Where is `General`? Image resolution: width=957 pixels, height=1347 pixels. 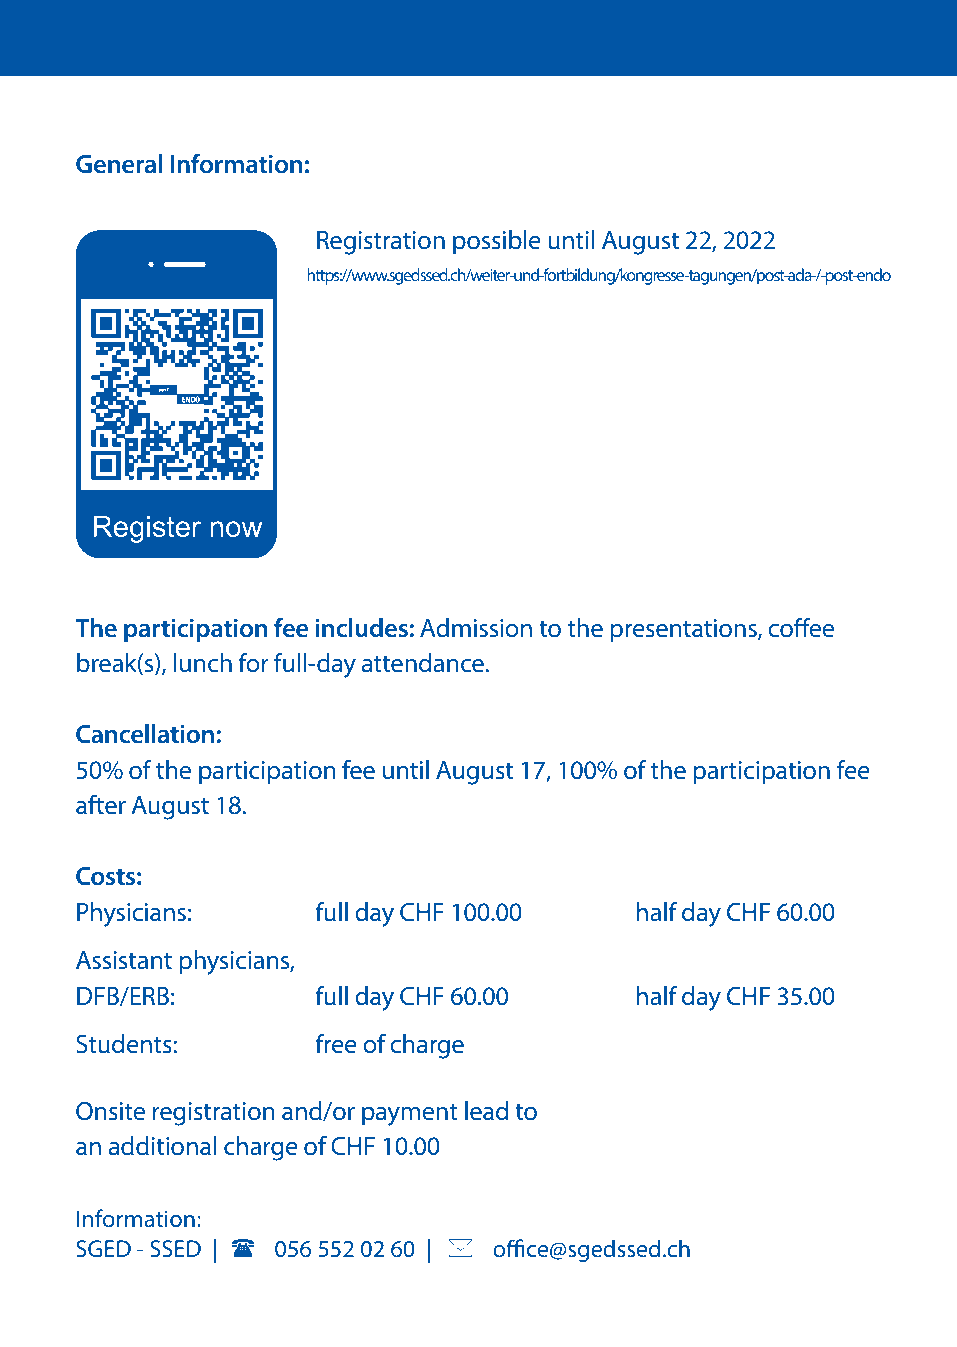
General is located at coordinates (119, 164).
